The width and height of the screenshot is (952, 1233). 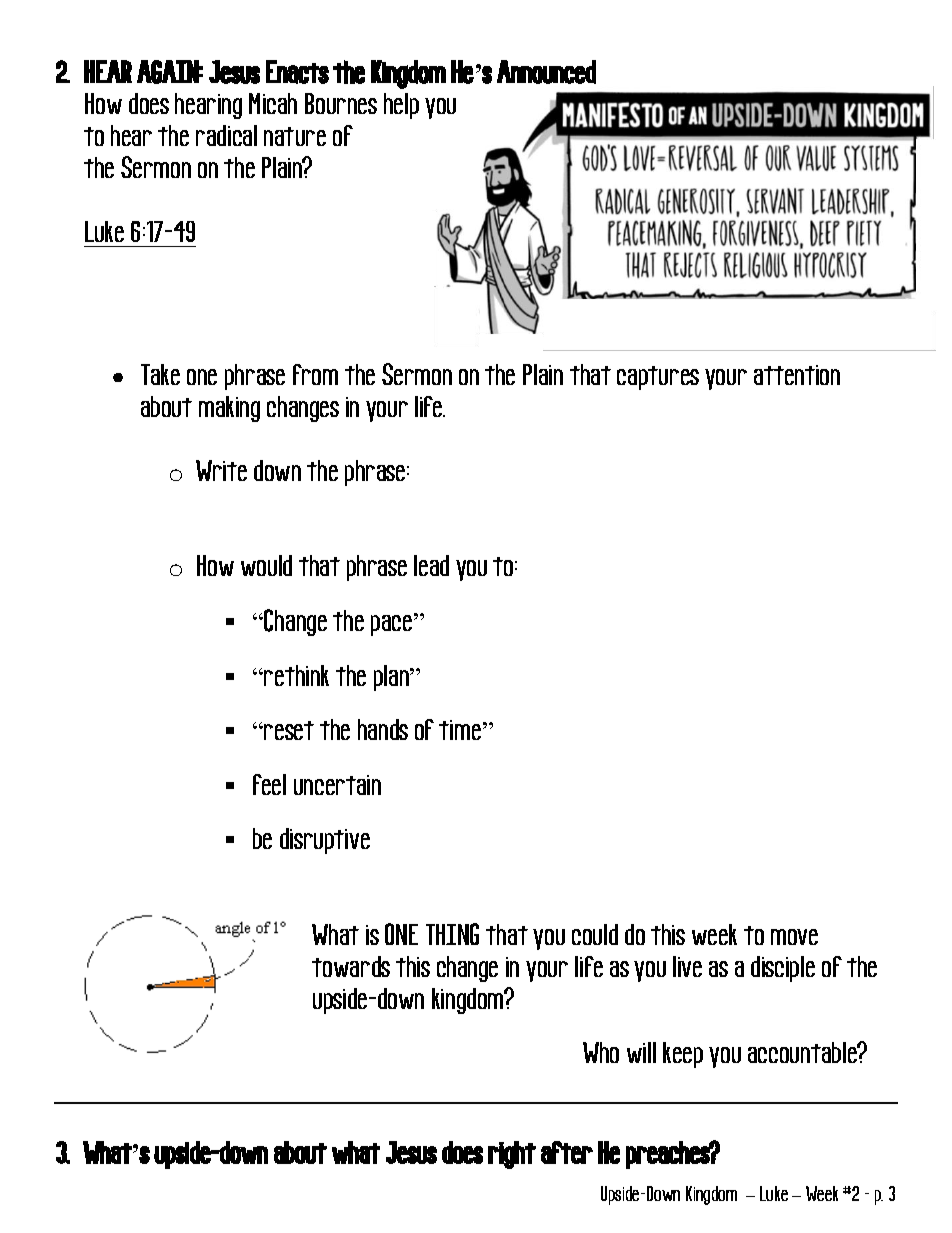 What do you see at coordinates (512, 1155) in the screenshot?
I see `right` at bounding box center [512, 1155].
